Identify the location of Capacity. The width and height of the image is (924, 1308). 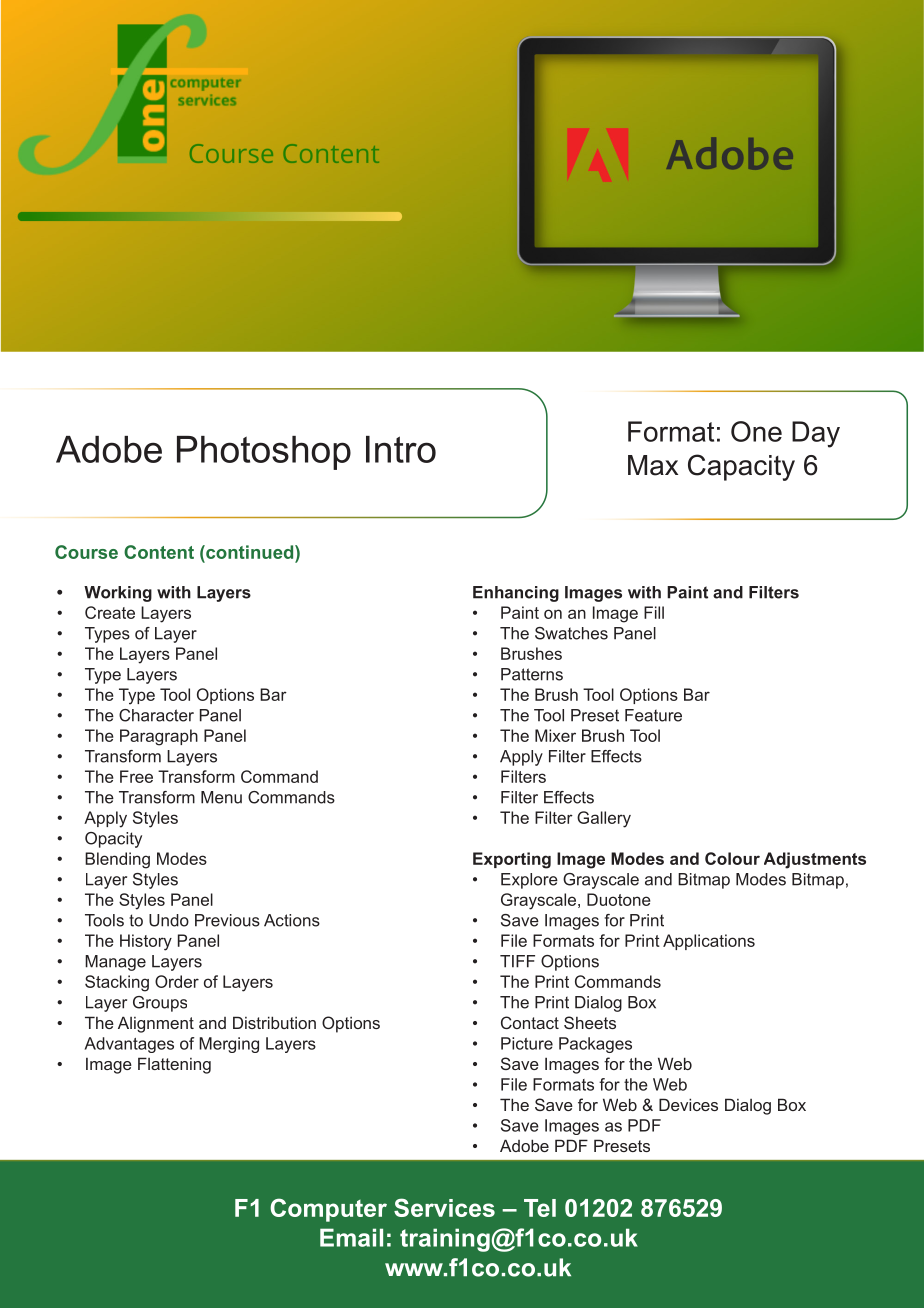
(741, 467).
